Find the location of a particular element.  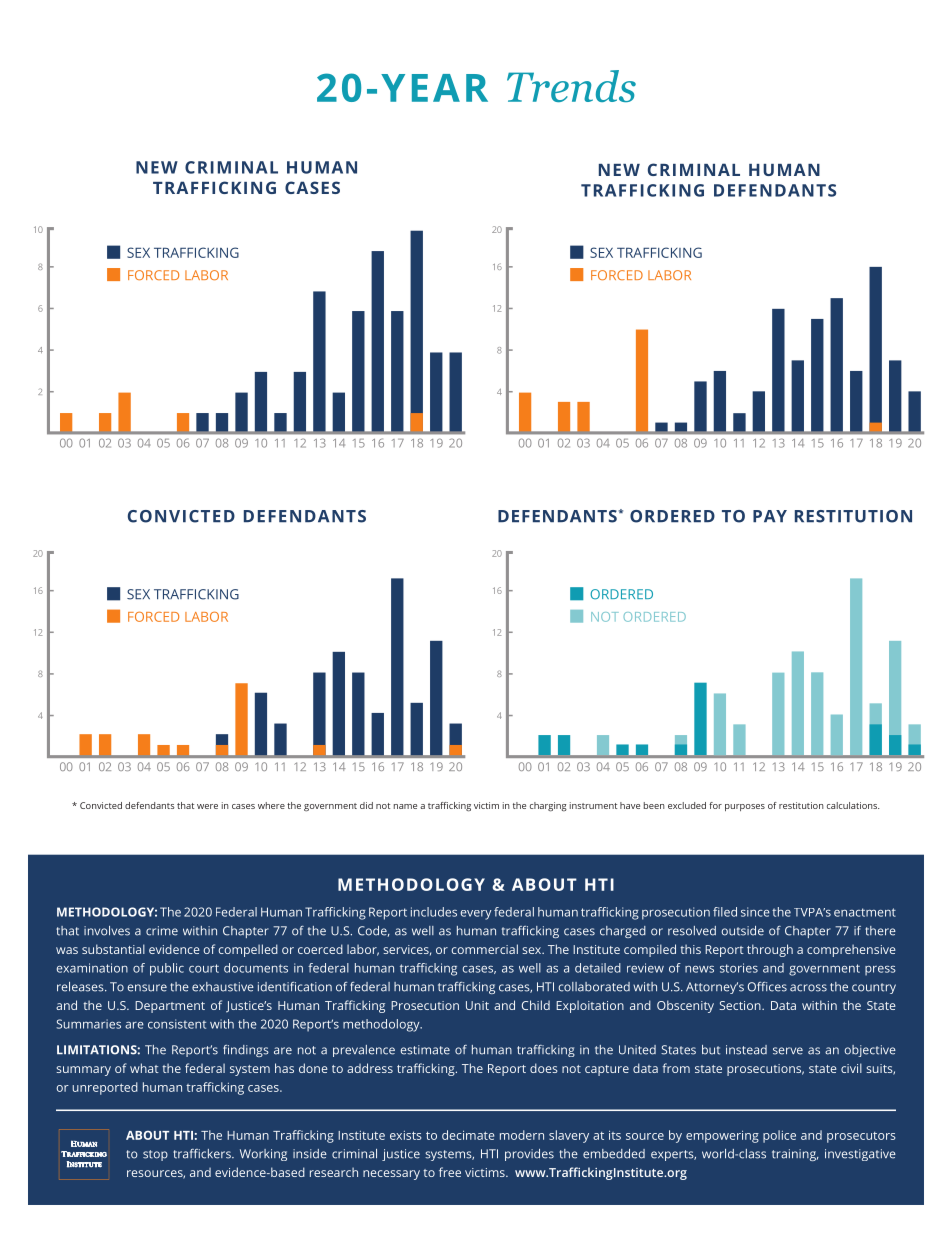

PAY is located at coordinates (770, 516).
